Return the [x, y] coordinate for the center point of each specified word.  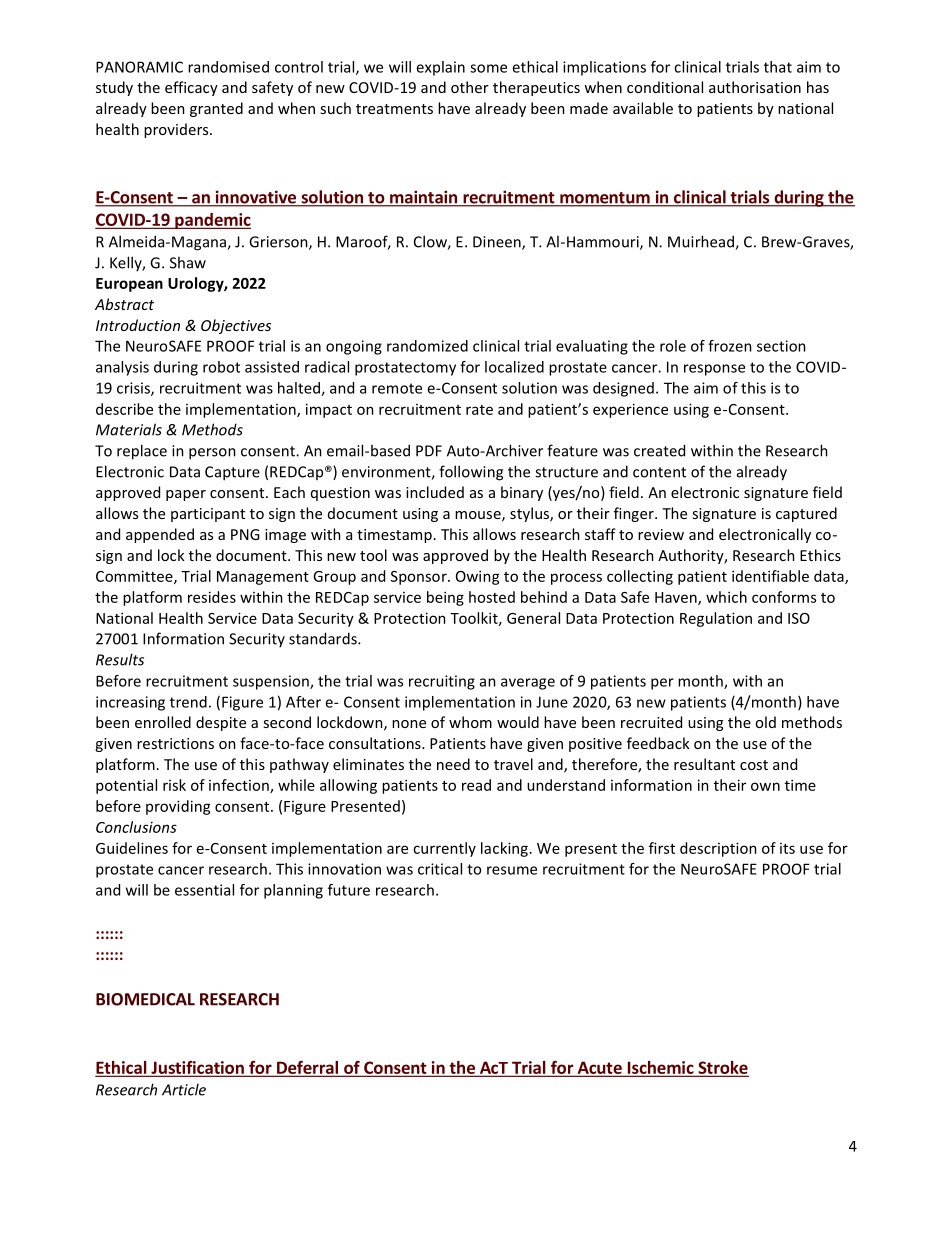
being [445, 598]
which [726, 597]
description [718, 849]
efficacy [191, 88]
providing [178, 807]
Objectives [236, 326]
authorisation [755, 87]
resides [212, 597]
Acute [599, 1068]
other [470, 87]
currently [444, 849]
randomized [427, 346]
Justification [197, 1068]
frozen [730, 346]
